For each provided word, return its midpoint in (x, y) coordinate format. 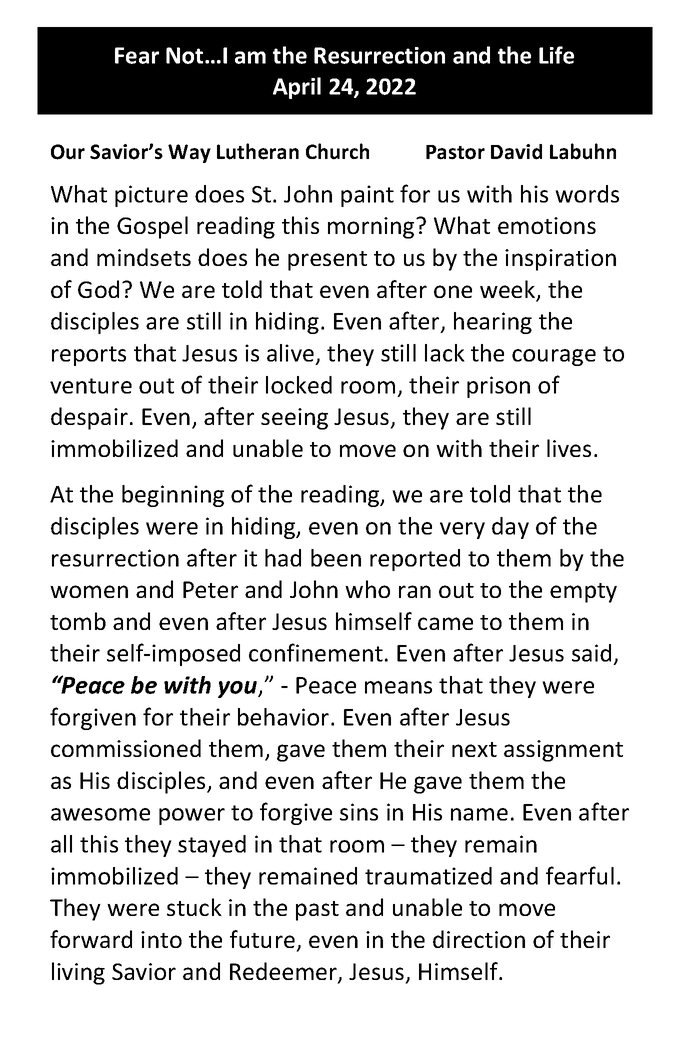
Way (189, 153)
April (297, 88)
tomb (78, 621)
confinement (316, 652)
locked (299, 385)
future (262, 939)
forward (91, 939)
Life (556, 55)
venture (91, 386)
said (591, 653)
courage (554, 357)
